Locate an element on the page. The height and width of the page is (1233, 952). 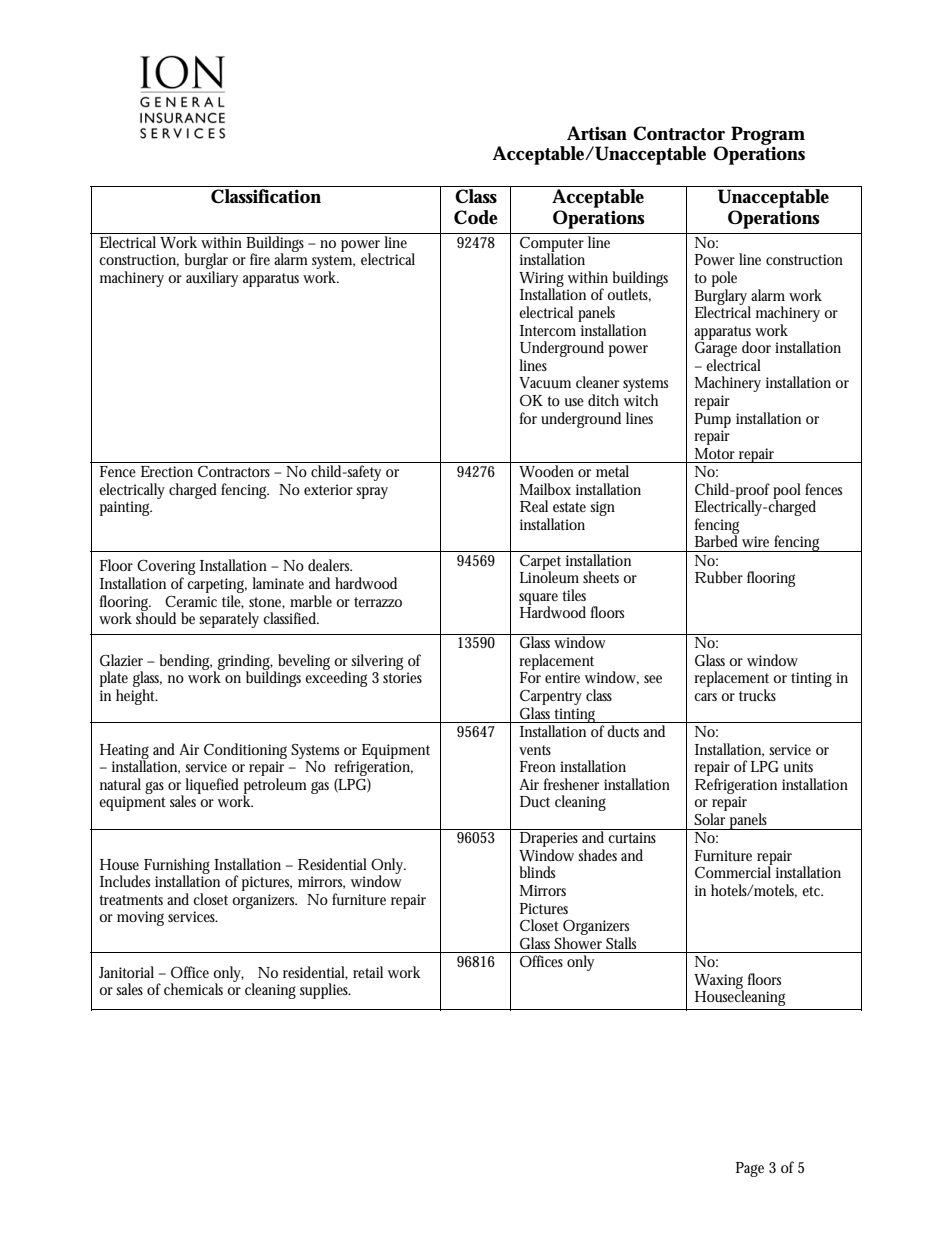
trucks is located at coordinates (757, 695).
